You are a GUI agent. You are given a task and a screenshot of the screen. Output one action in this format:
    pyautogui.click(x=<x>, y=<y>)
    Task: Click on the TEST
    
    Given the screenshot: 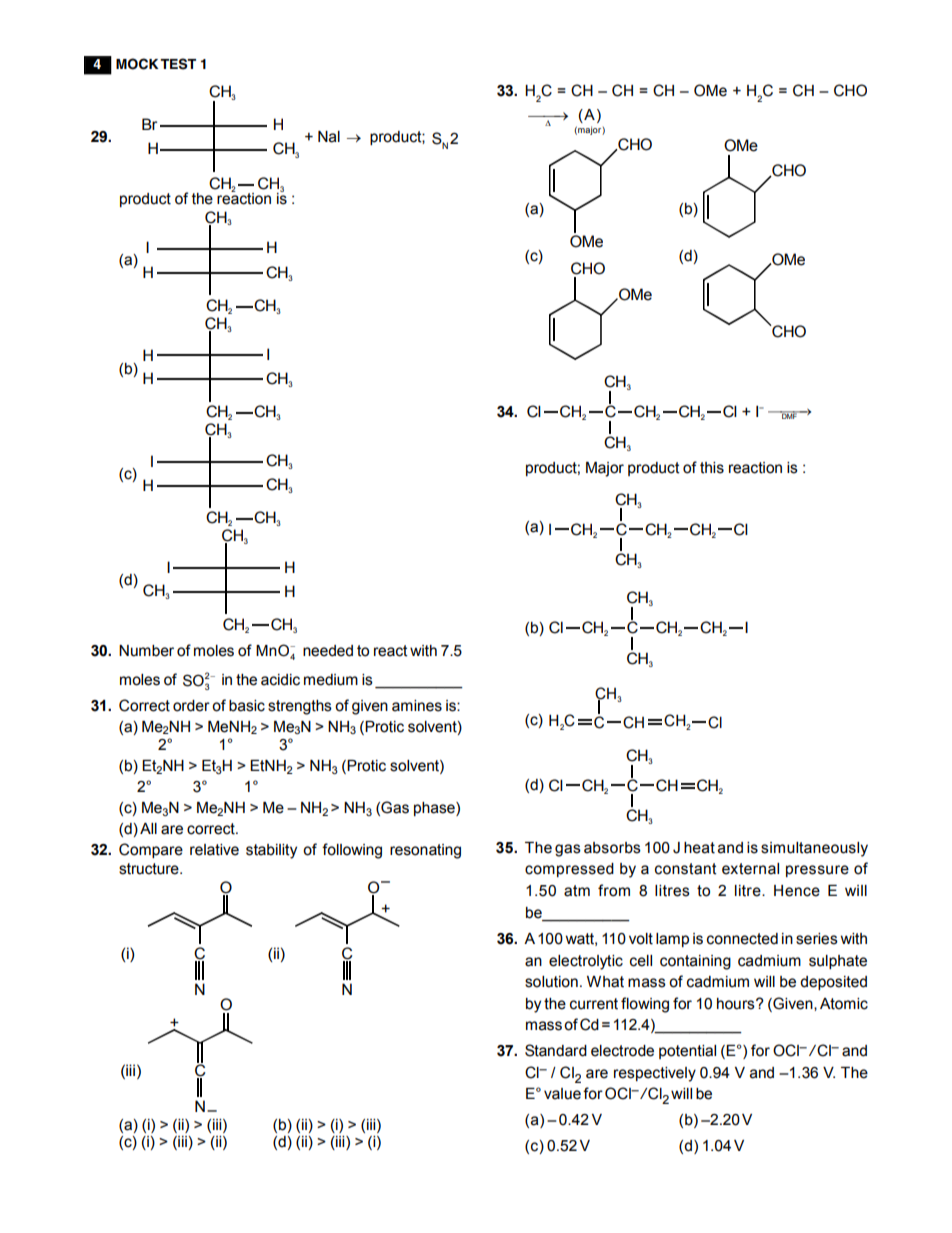 What is the action you would take?
    pyautogui.click(x=178, y=64)
